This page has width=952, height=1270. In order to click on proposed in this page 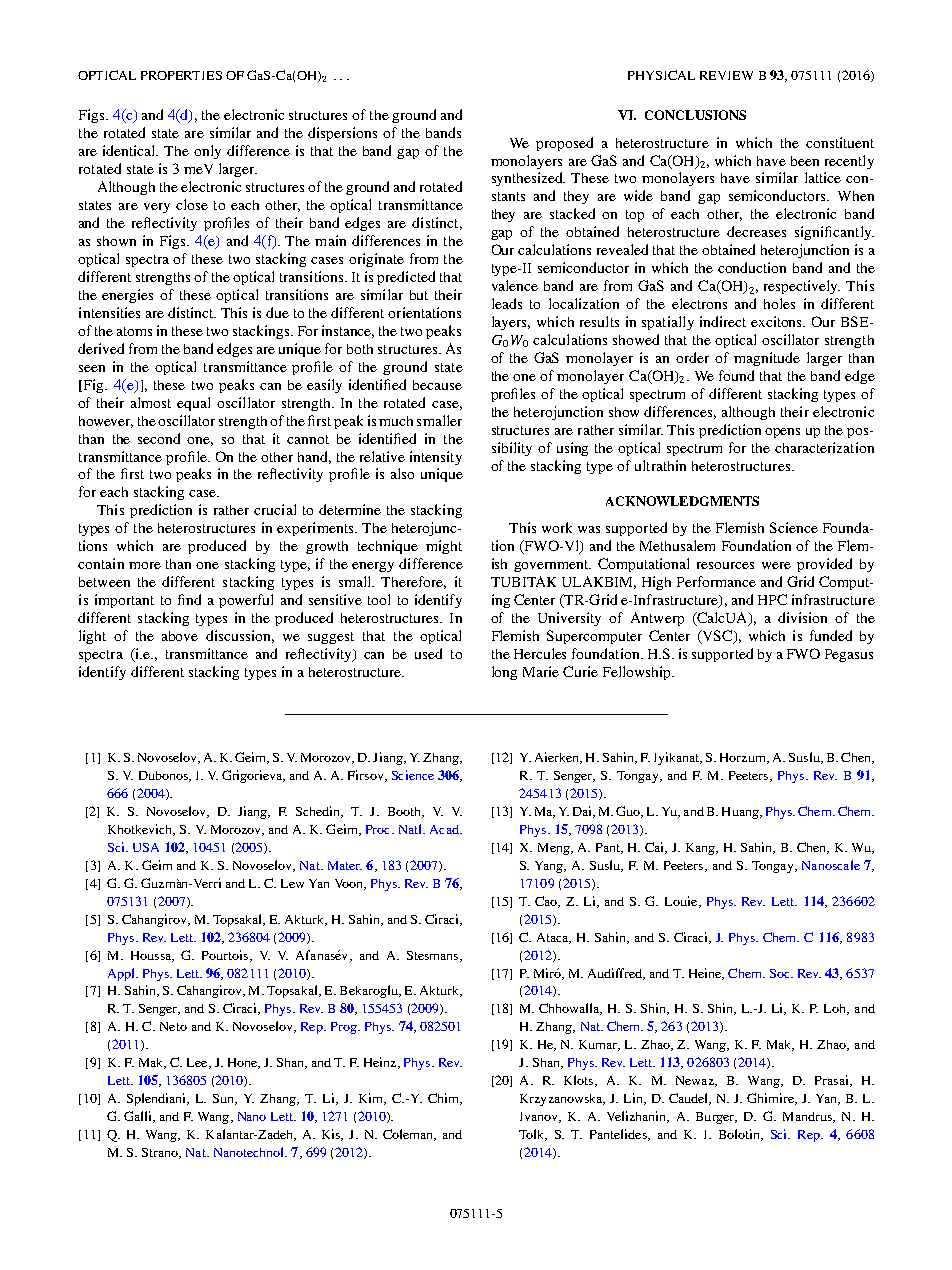, I will do `click(564, 144)`.
